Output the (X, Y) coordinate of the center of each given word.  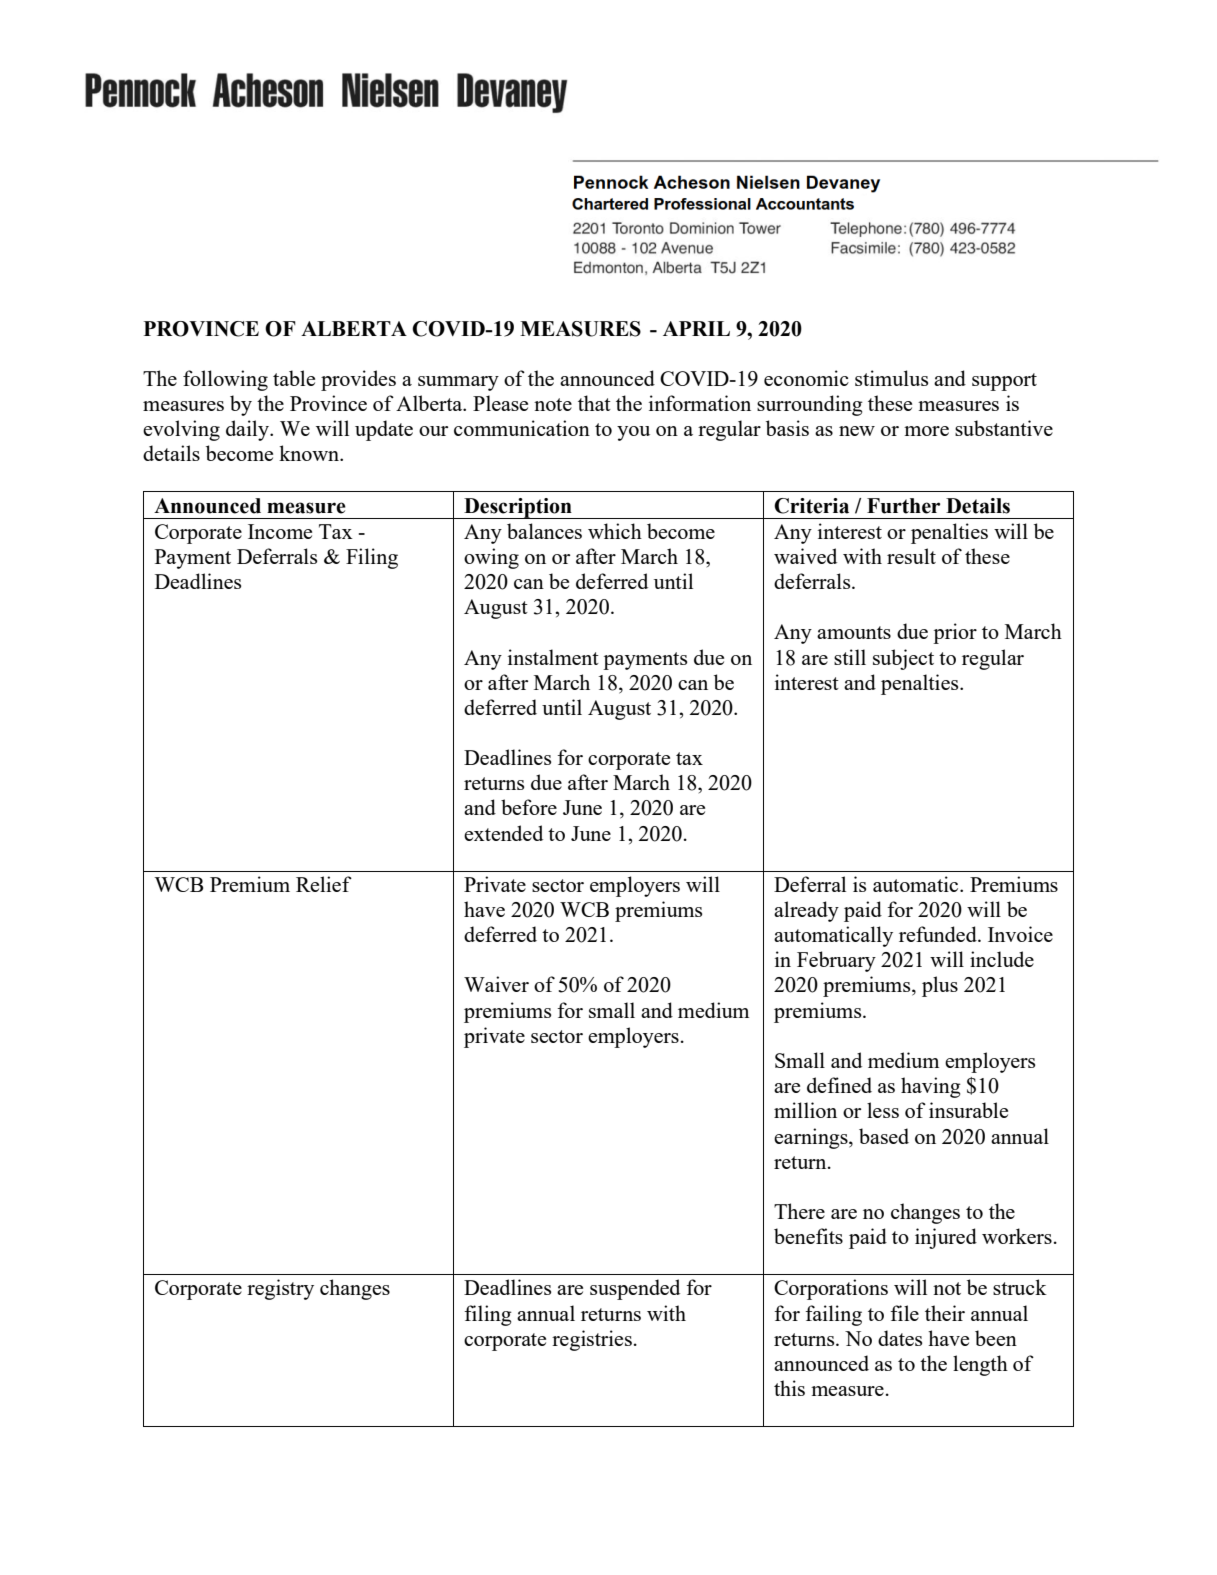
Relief (324, 884)
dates (900, 1338)
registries (592, 1340)
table (294, 378)
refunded (939, 934)
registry (280, 1289)
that (594, 403)
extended (503, 833)
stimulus (891, 378)
